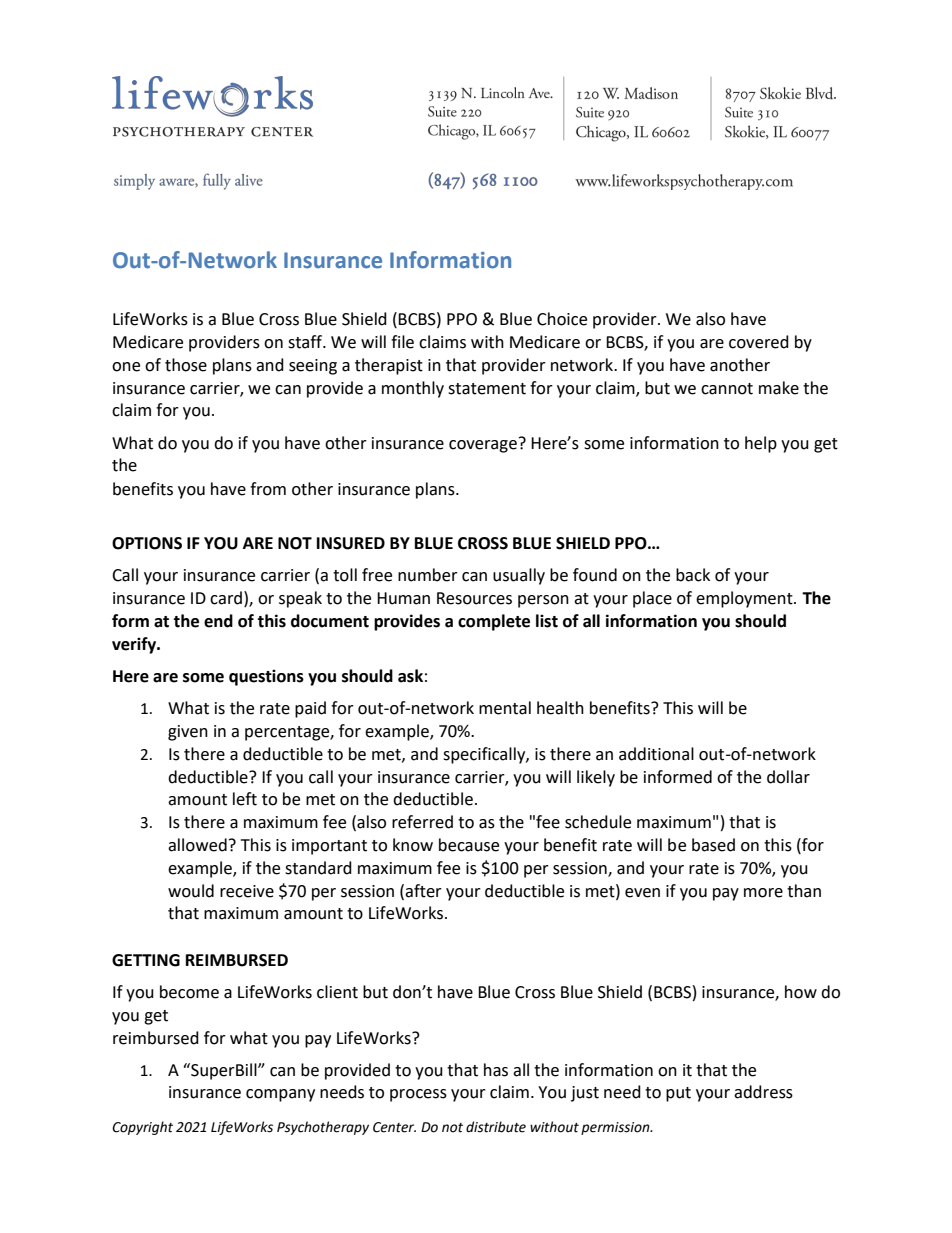  I want to click on those, so click(186, 365).
